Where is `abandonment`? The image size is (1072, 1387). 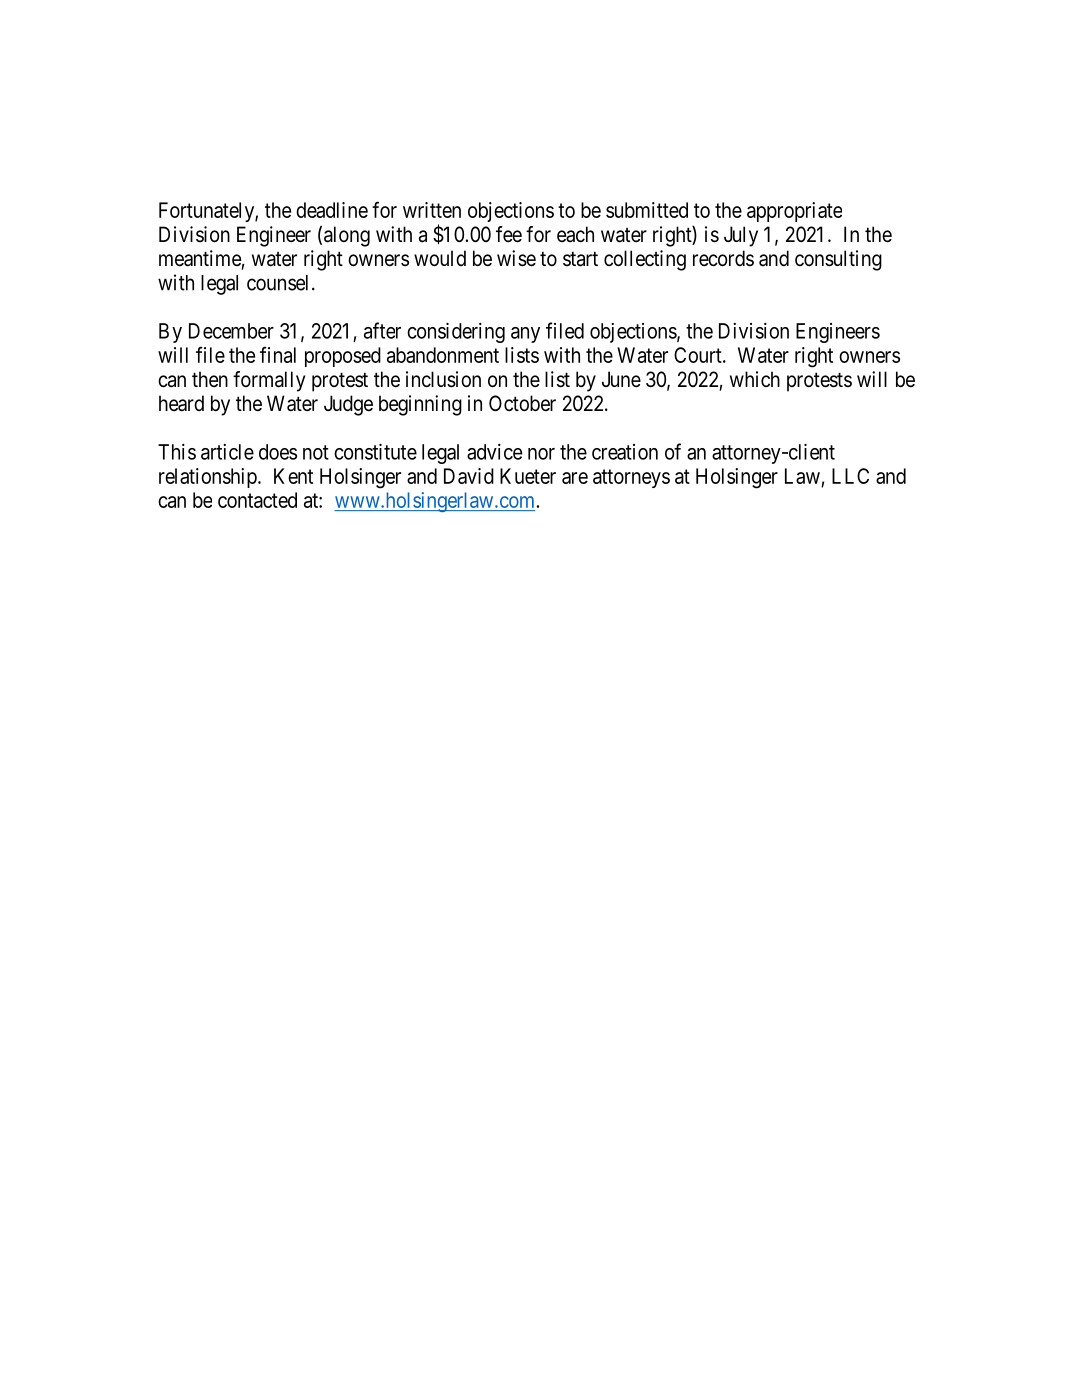 abandonment is located at coordinates (443, 355).
